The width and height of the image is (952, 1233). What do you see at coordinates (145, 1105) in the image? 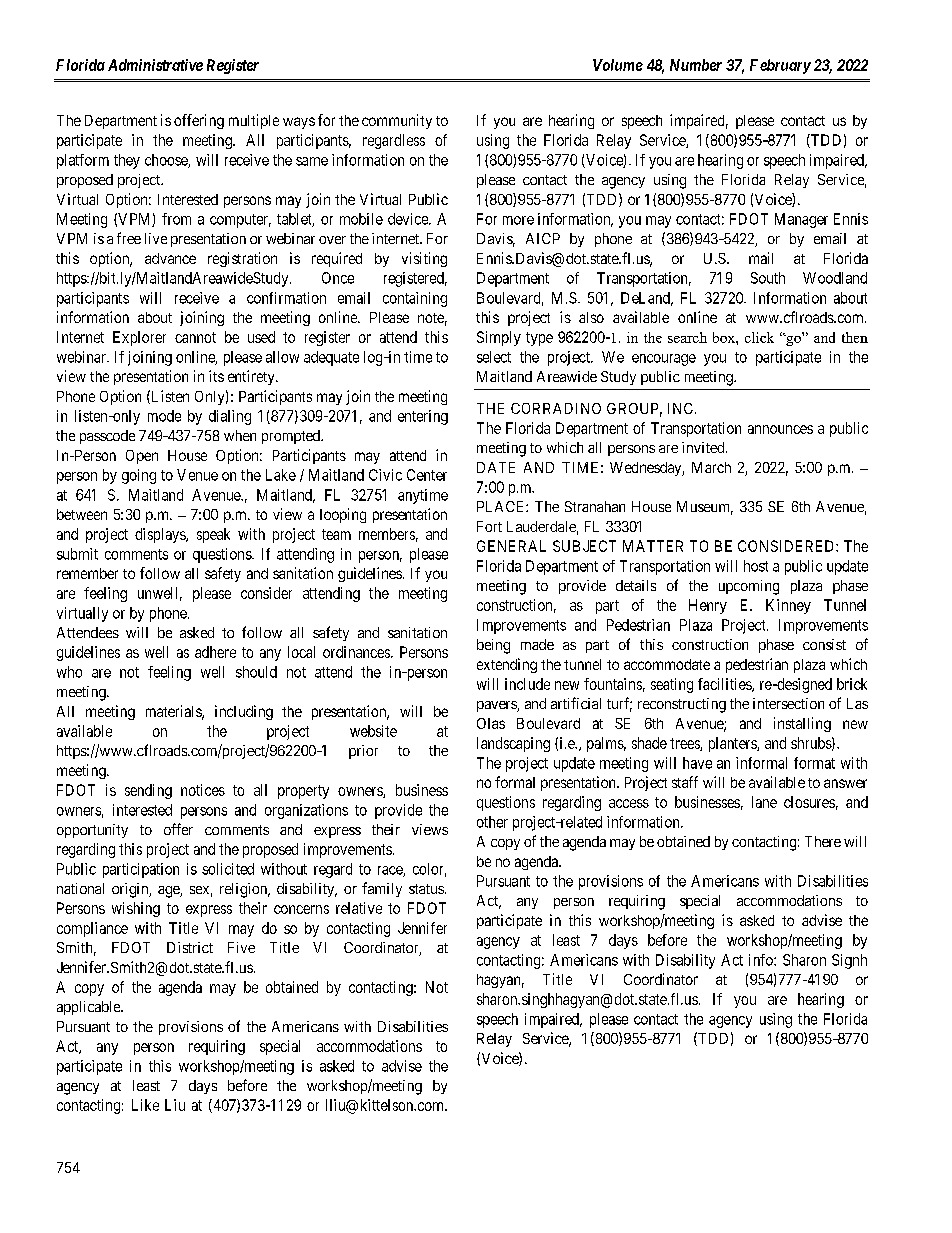
I see `Like` at bounding box center [145, 1105].
